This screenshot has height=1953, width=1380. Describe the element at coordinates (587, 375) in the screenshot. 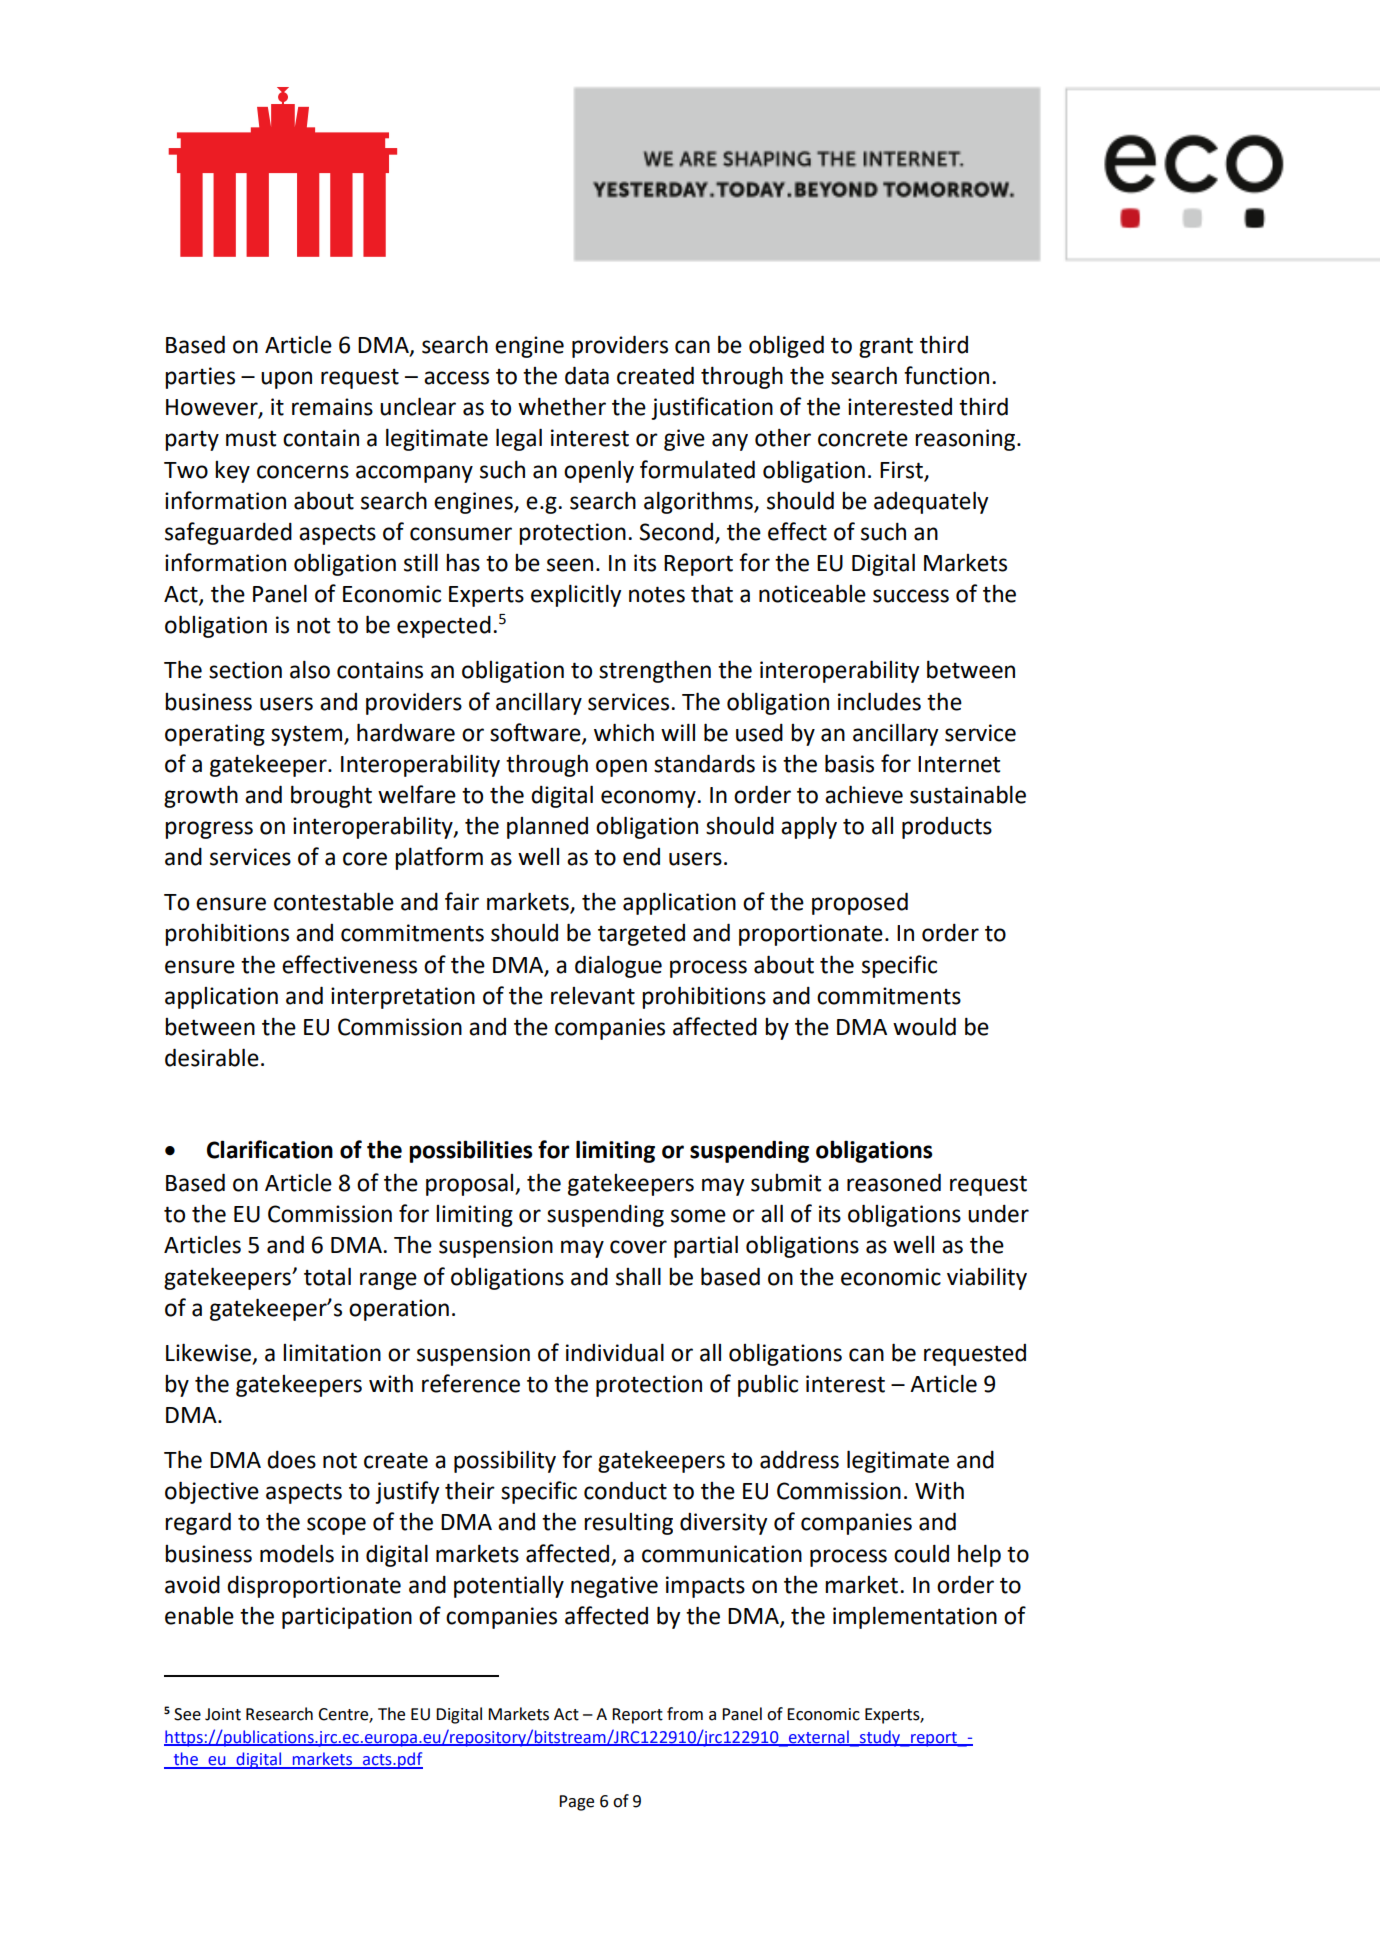

I see `data` at that location.
